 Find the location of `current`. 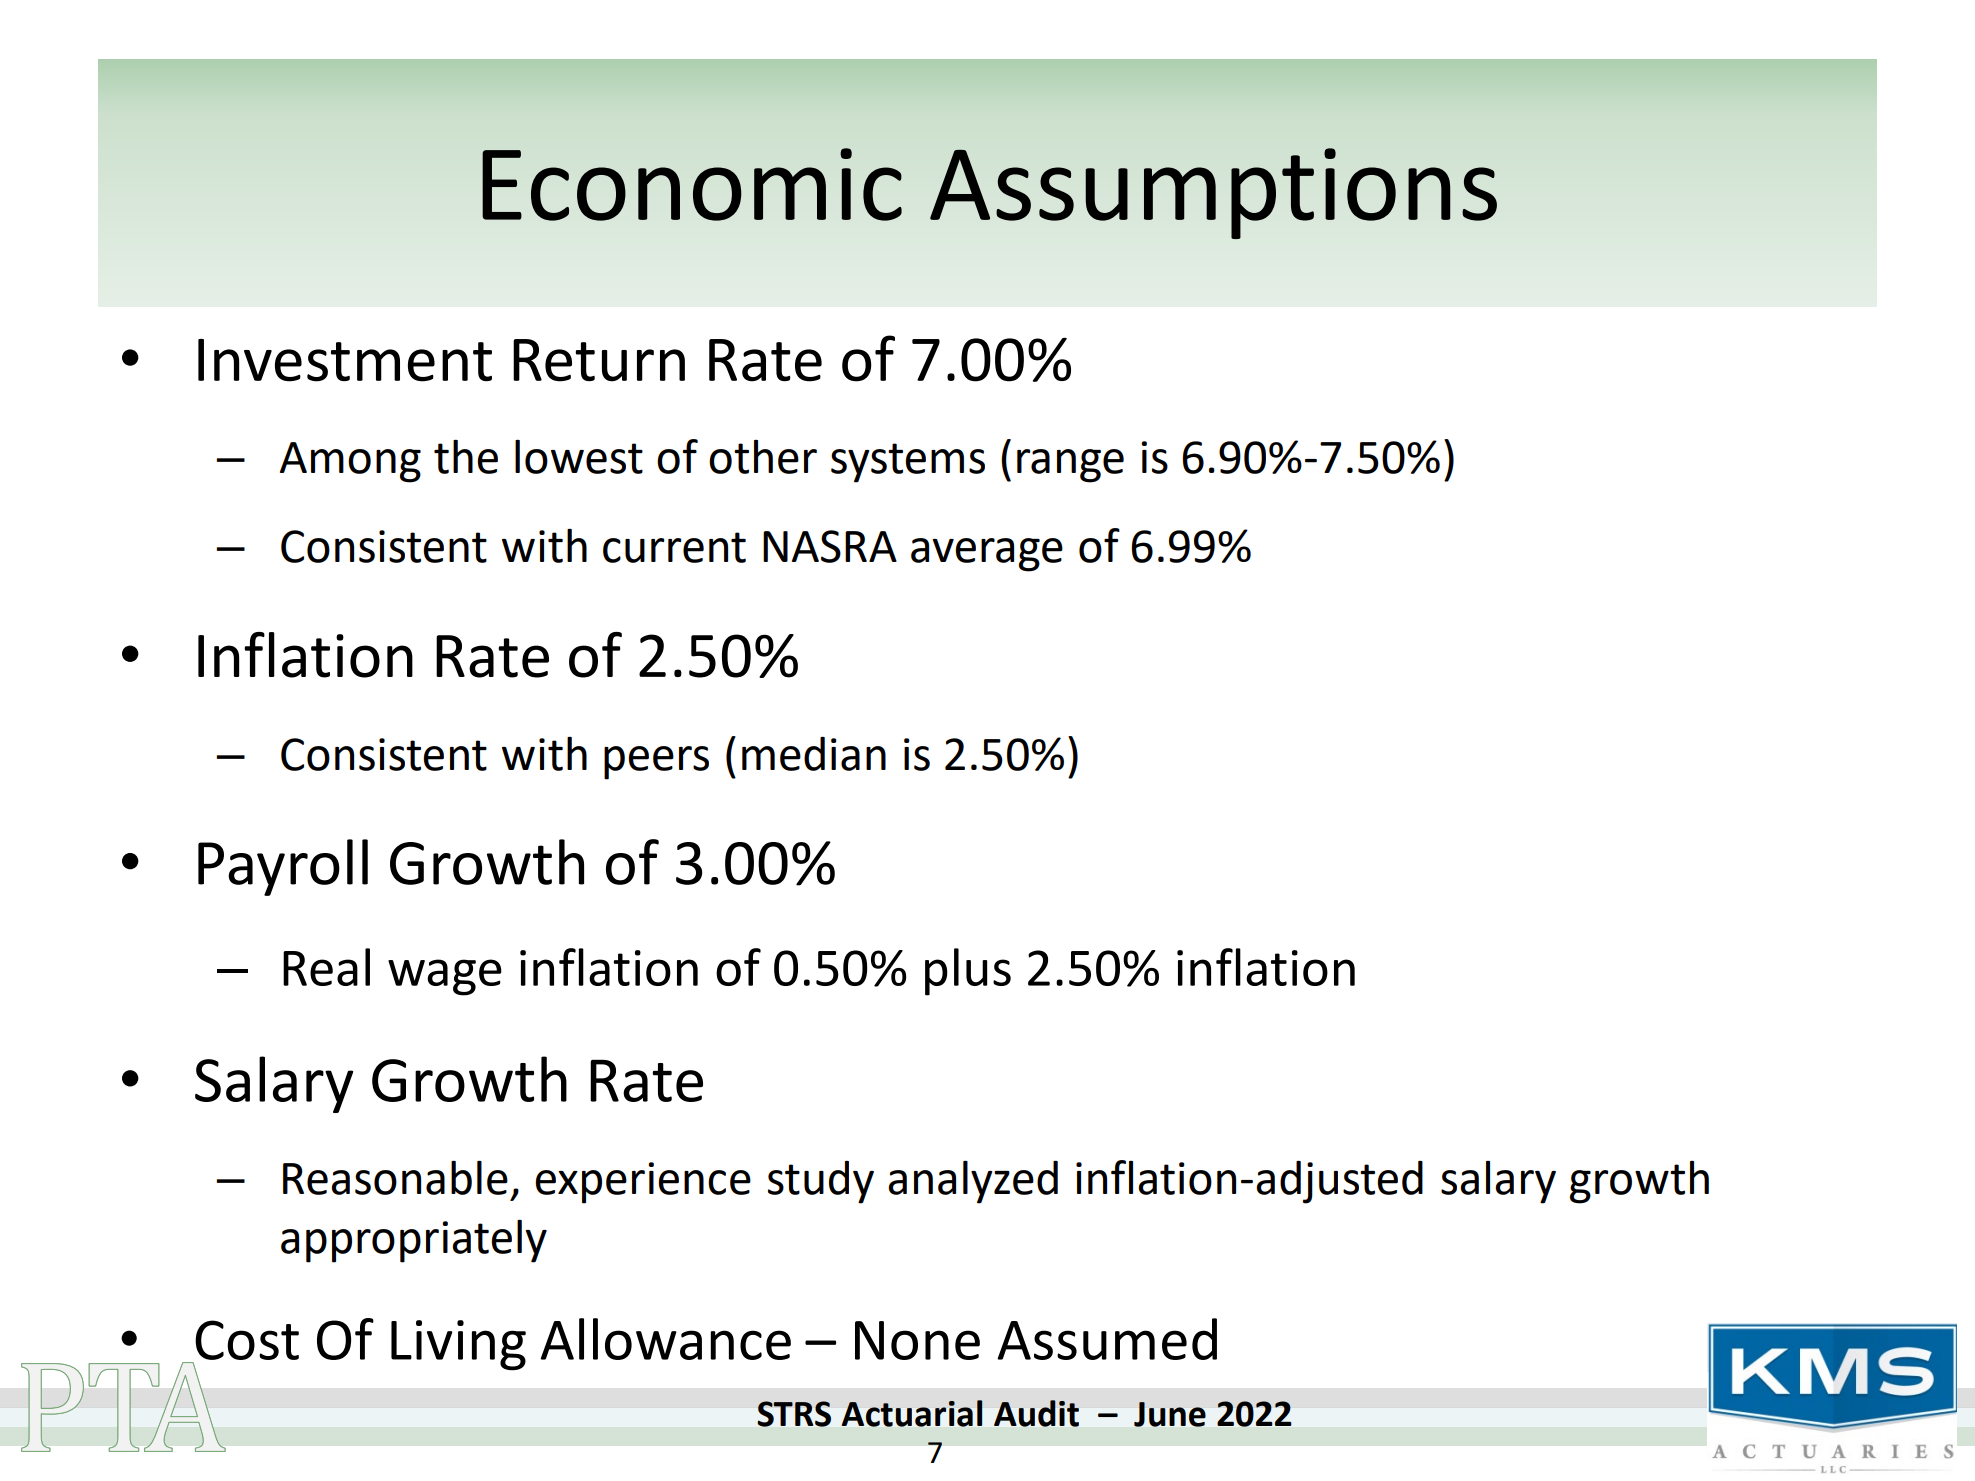

current is located at coordinates (674, 547).
